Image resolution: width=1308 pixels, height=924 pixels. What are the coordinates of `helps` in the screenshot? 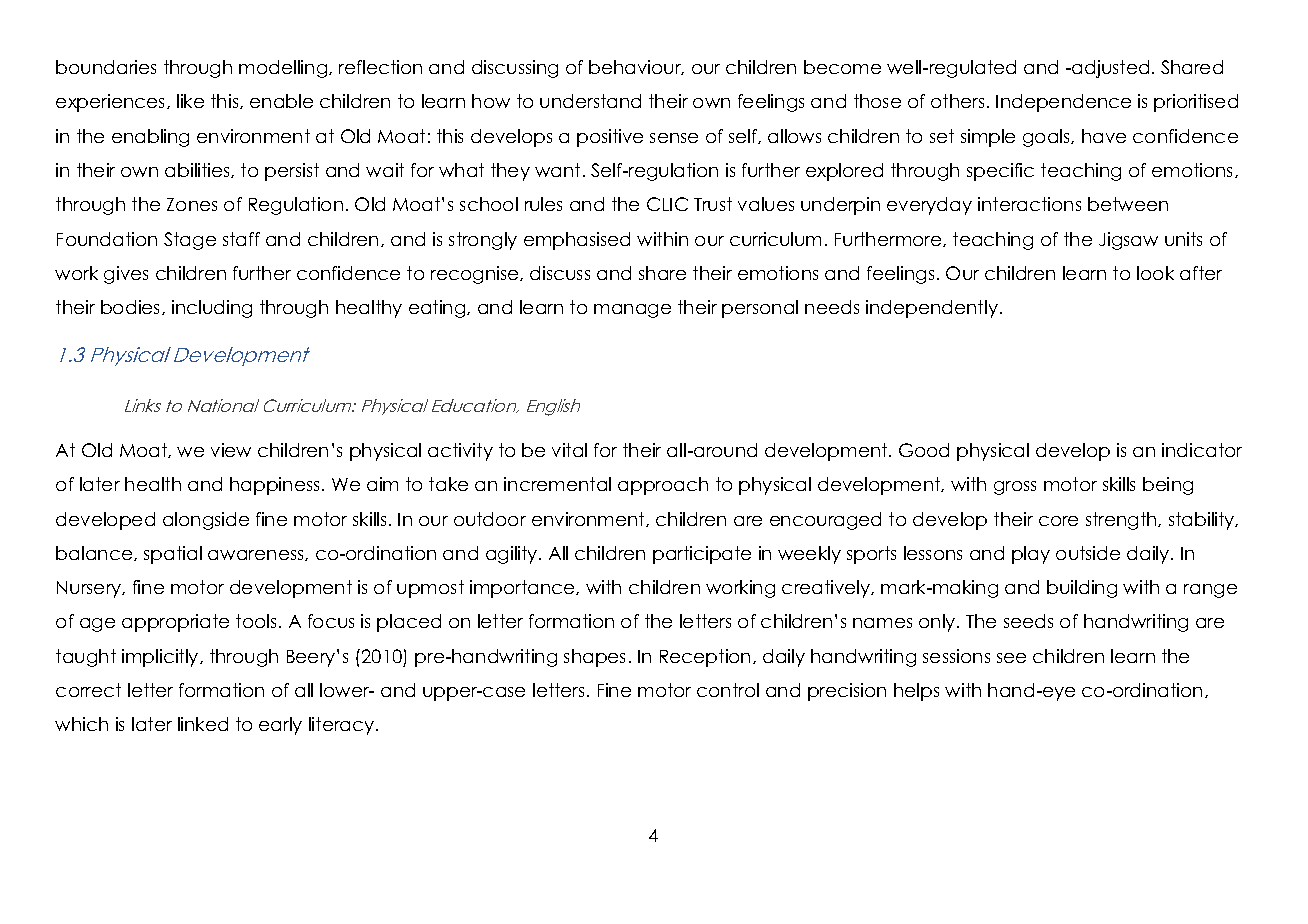 It's located at (916, 692).
